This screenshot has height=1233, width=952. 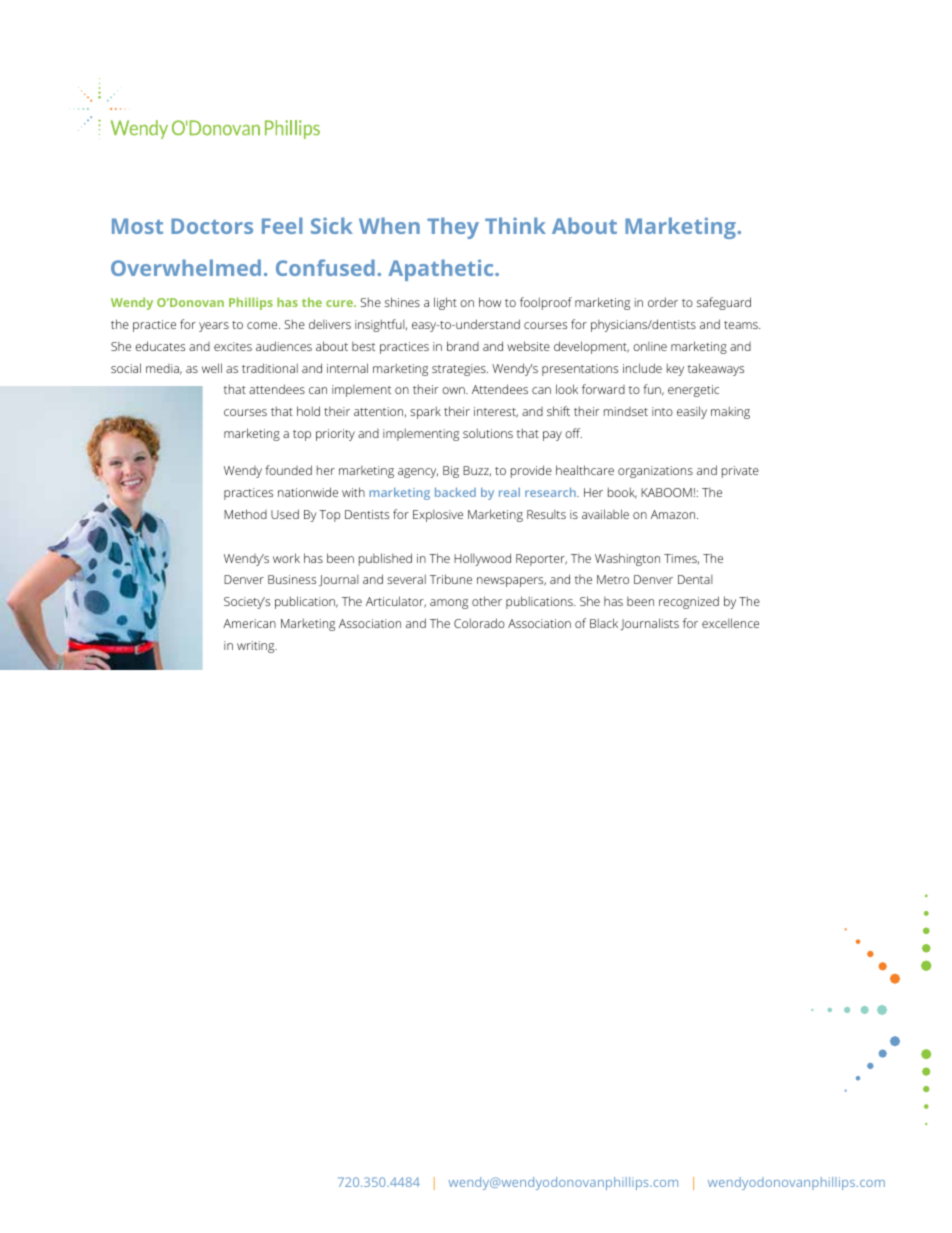 I want to click on strategies, so click(x=460, y=370).
